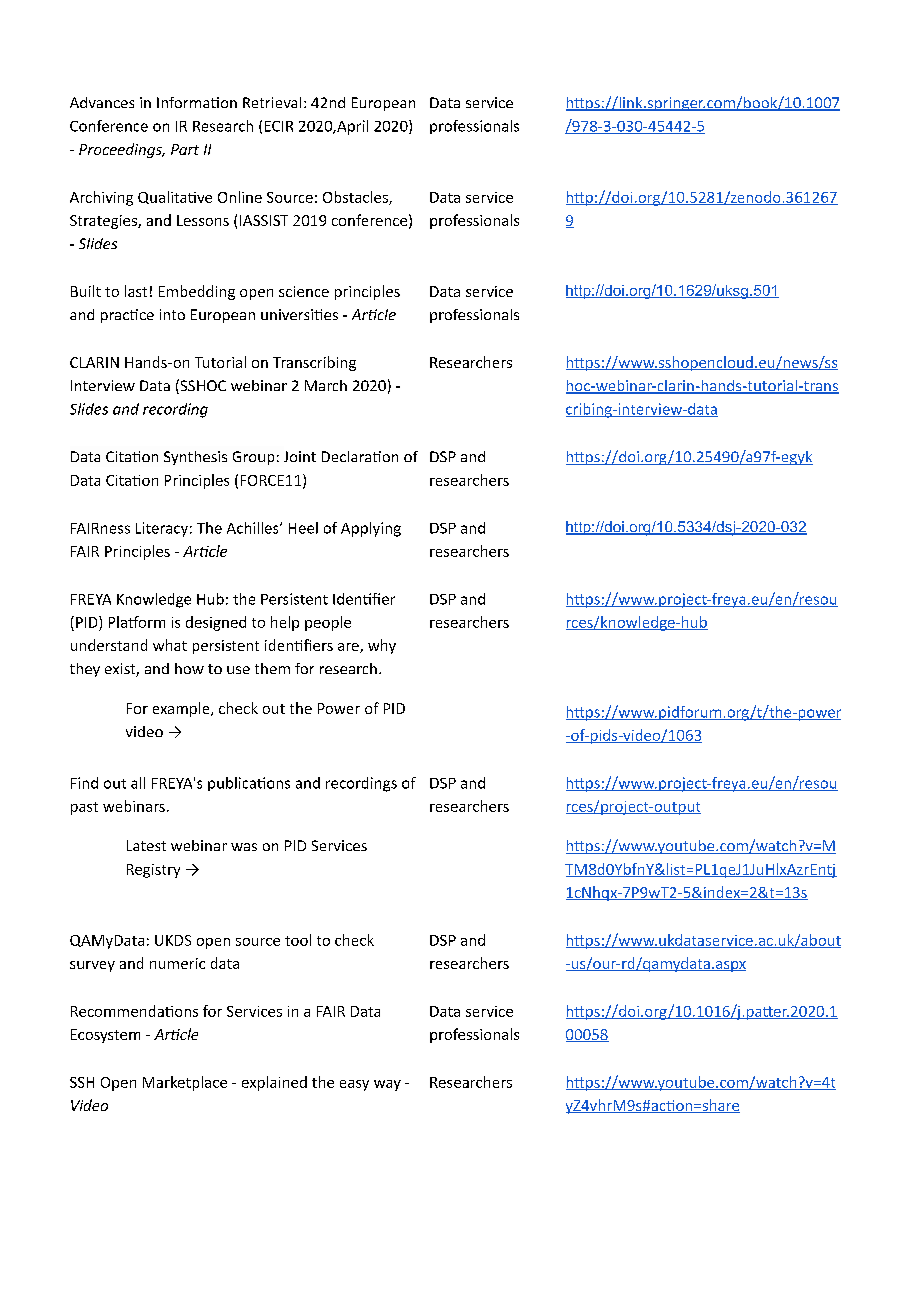  I want to click on easy, so click(354, 1085).
